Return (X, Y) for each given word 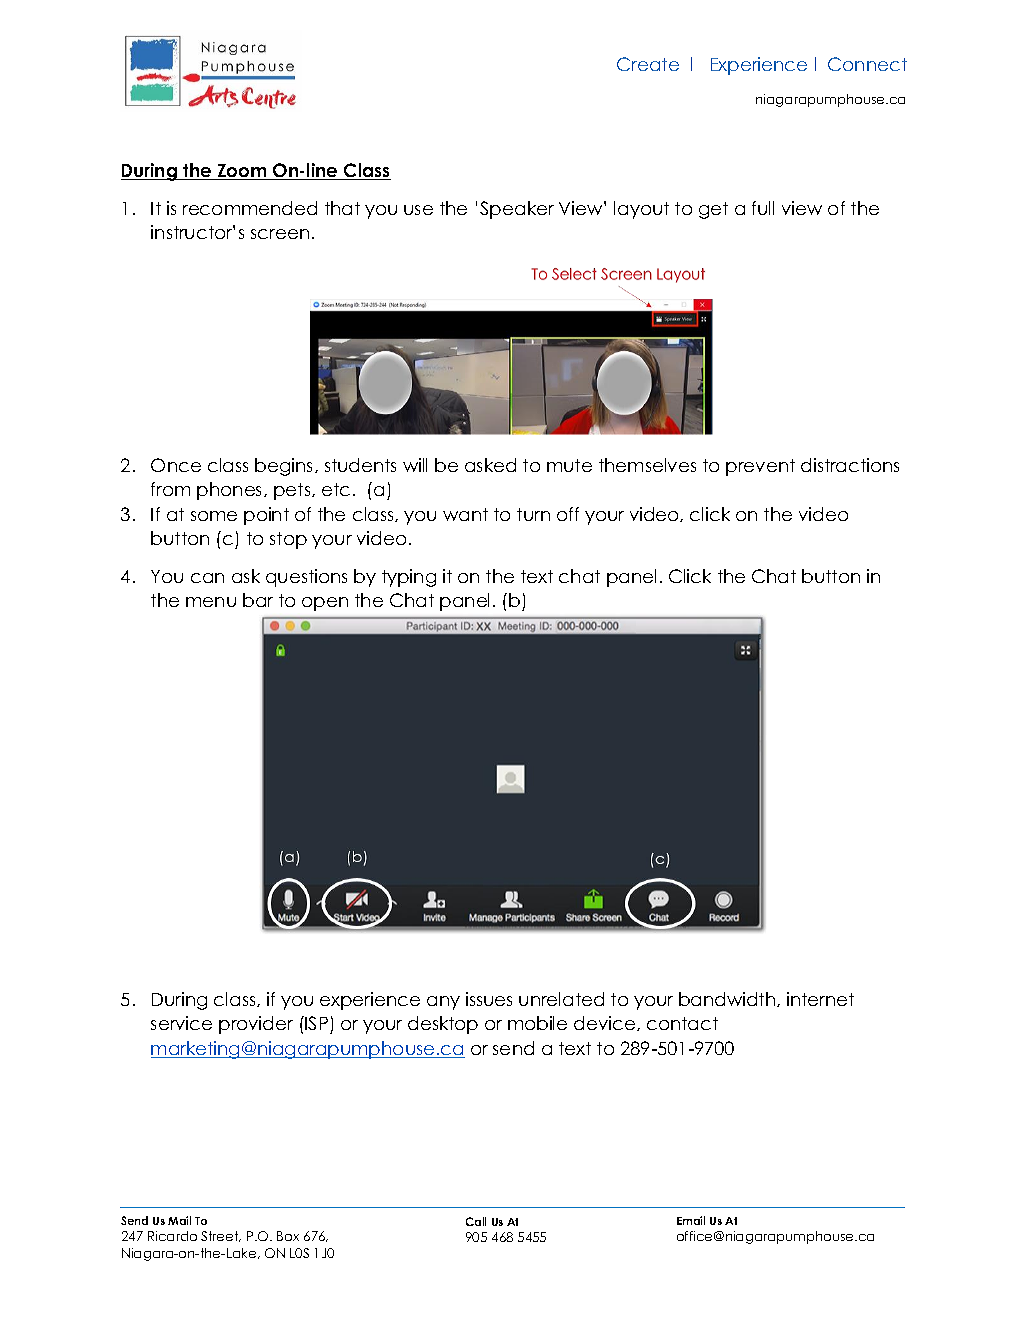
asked (490, 465)
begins (285, 467)
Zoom (242, 172)
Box (288, 1236)
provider (256, 1025)
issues (489, 999)
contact (682, 1023)
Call (476, 1221)
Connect (867, 64)
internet (820, 999)
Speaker (517, 210)
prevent (760, 467)
